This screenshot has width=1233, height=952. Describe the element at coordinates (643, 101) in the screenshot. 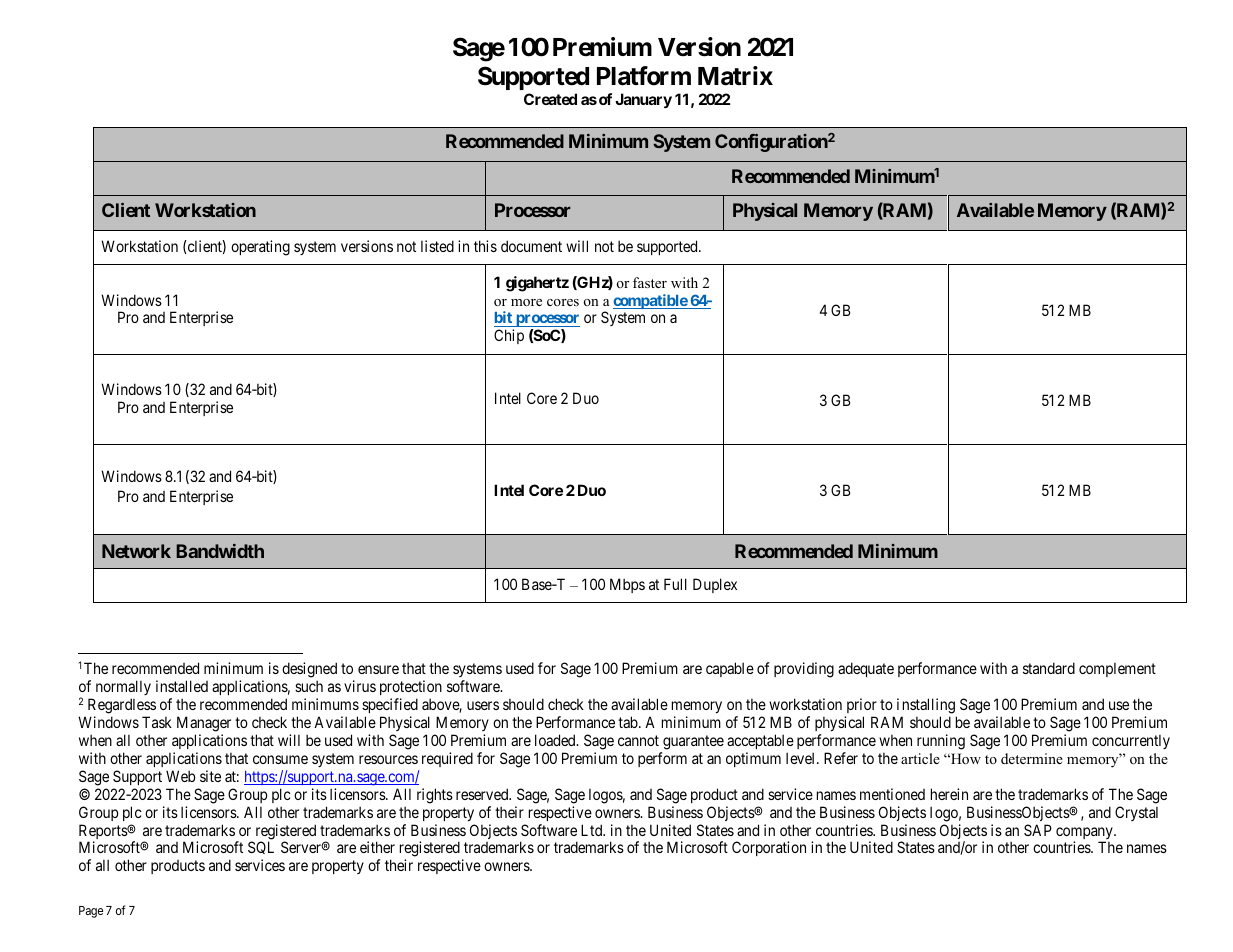

I see `January` at that location.
